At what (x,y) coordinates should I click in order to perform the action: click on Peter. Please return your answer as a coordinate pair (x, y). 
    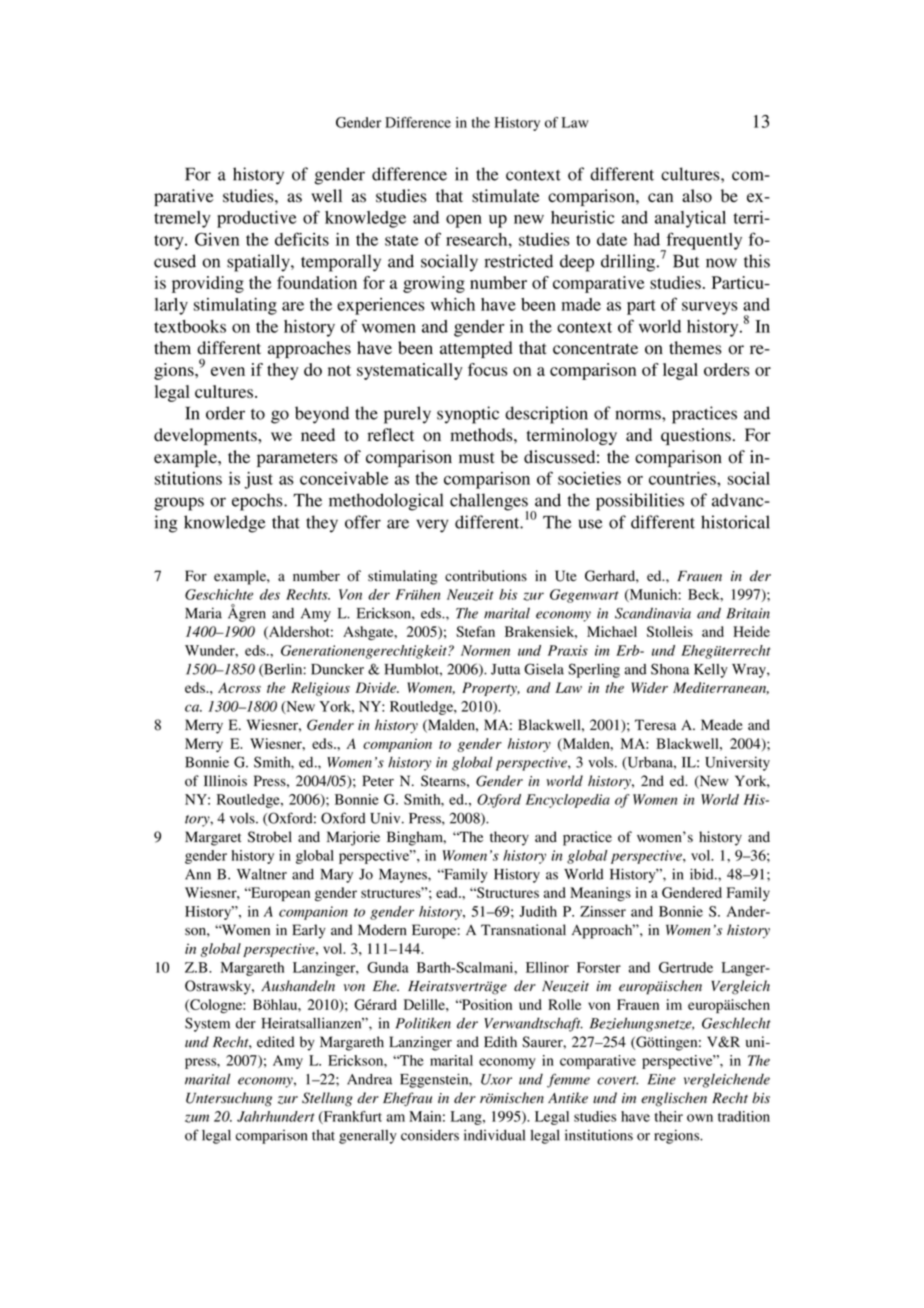
    Looking at the image, I should click on (378, 780).
